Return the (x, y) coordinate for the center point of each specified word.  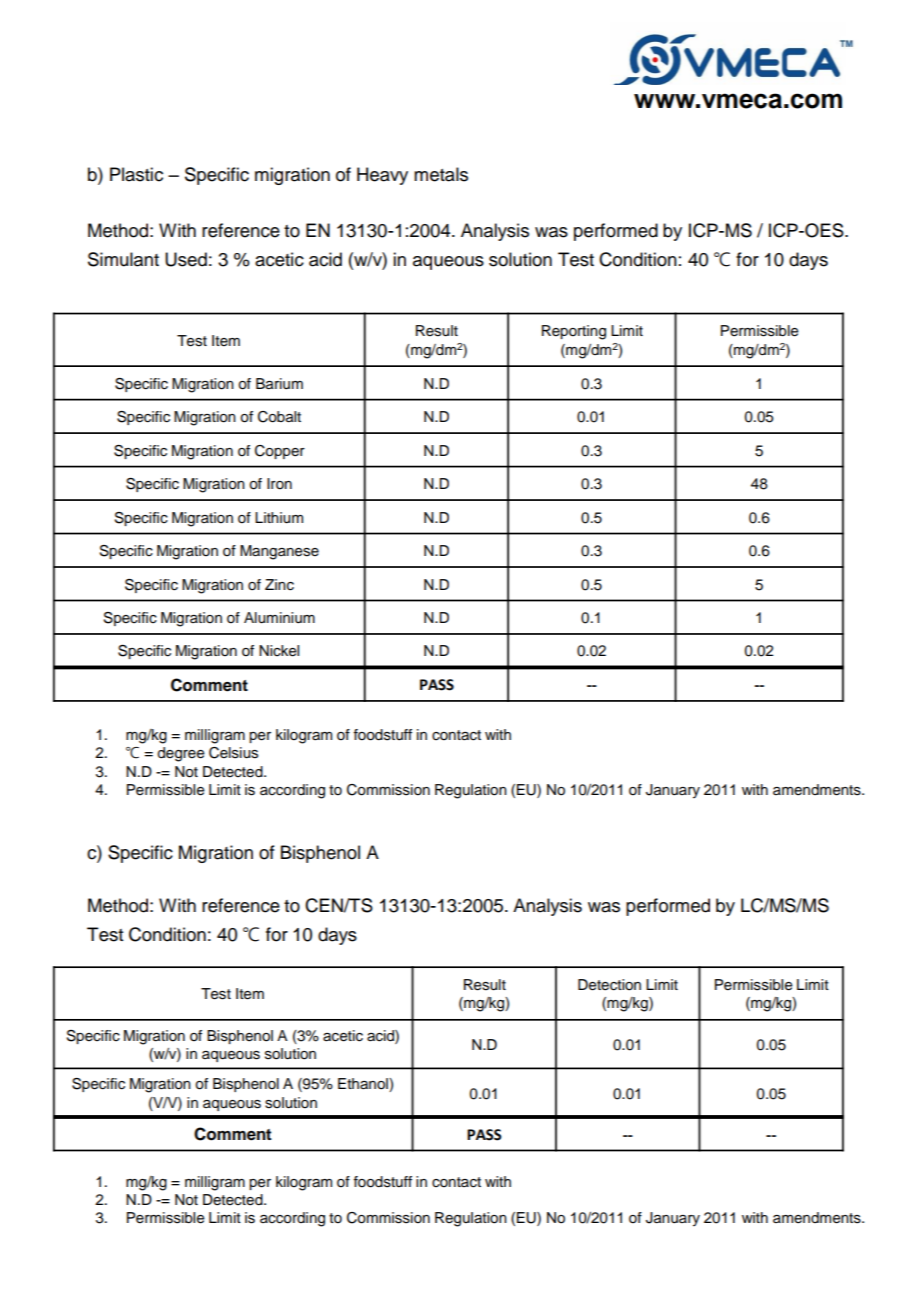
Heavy (382, 176)
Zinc (279, 585)
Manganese (279, 552)
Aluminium (279, 618)
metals (441, 174)
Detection (609, 985)
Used (186, 259)
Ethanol (364, 1085)
